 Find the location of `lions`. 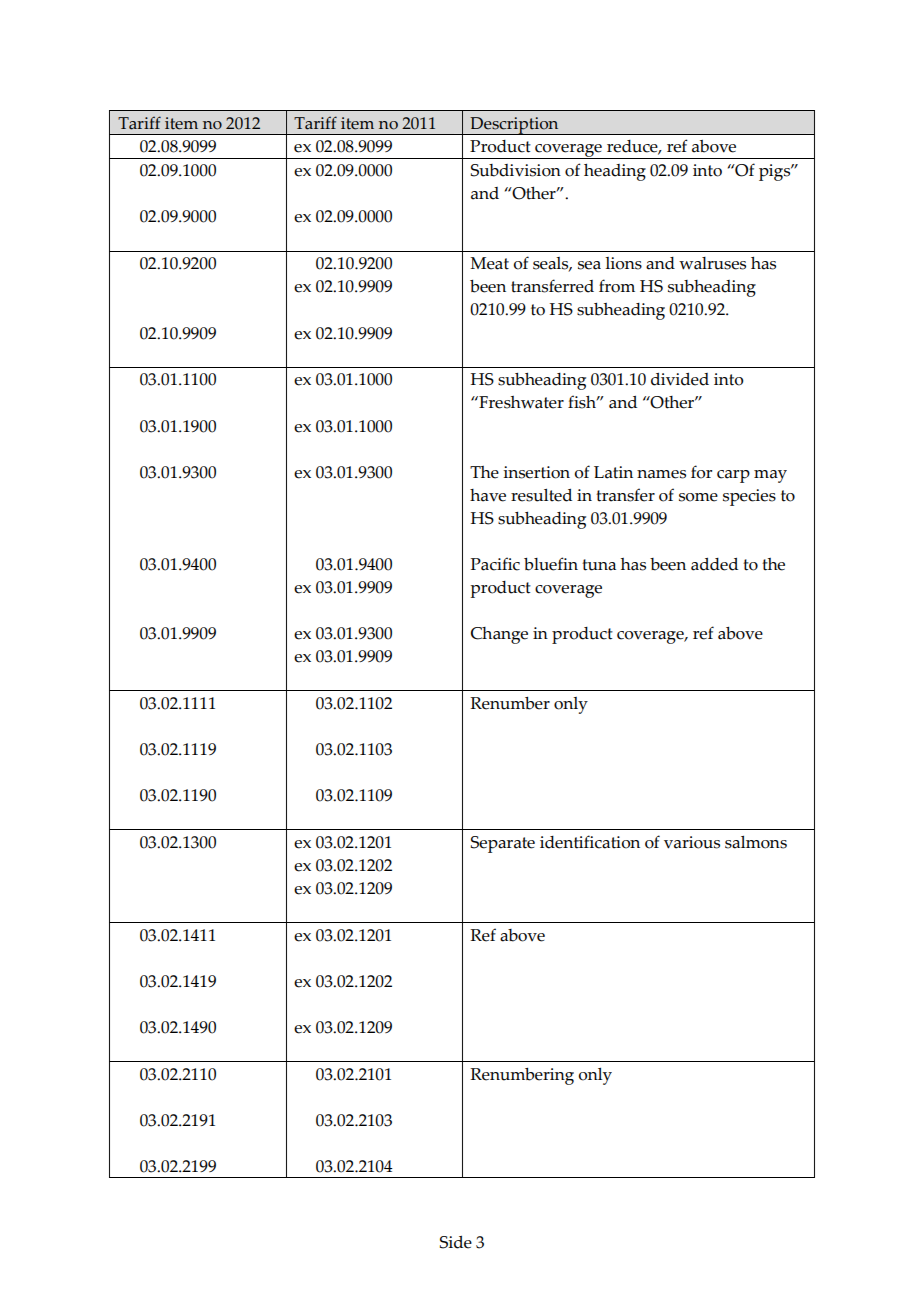

lions is located at coordinates (623, 263).
